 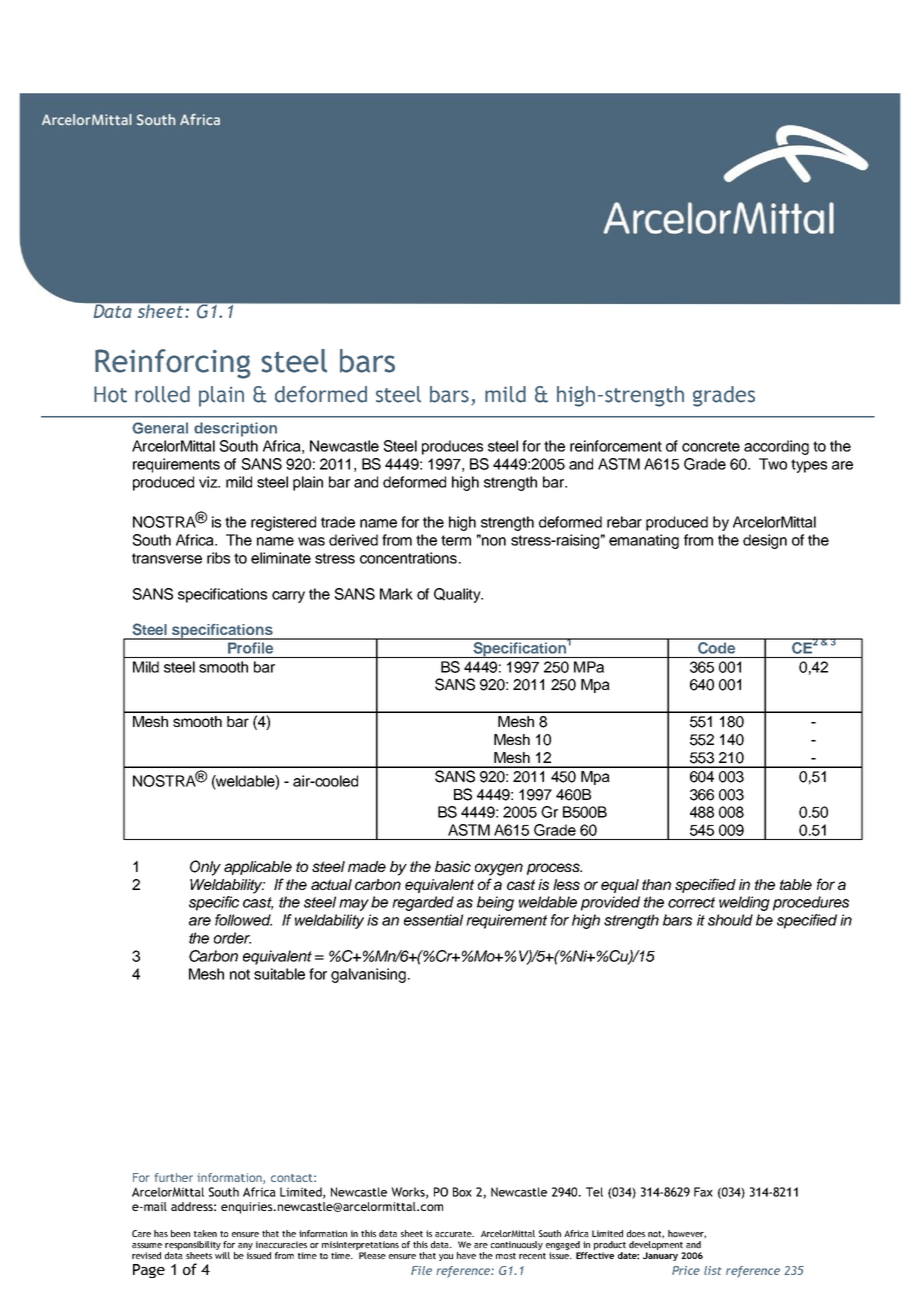 What do you see at coordinates (205, 868) in the document?
I see `Only` at bounding box center [205, 868].
